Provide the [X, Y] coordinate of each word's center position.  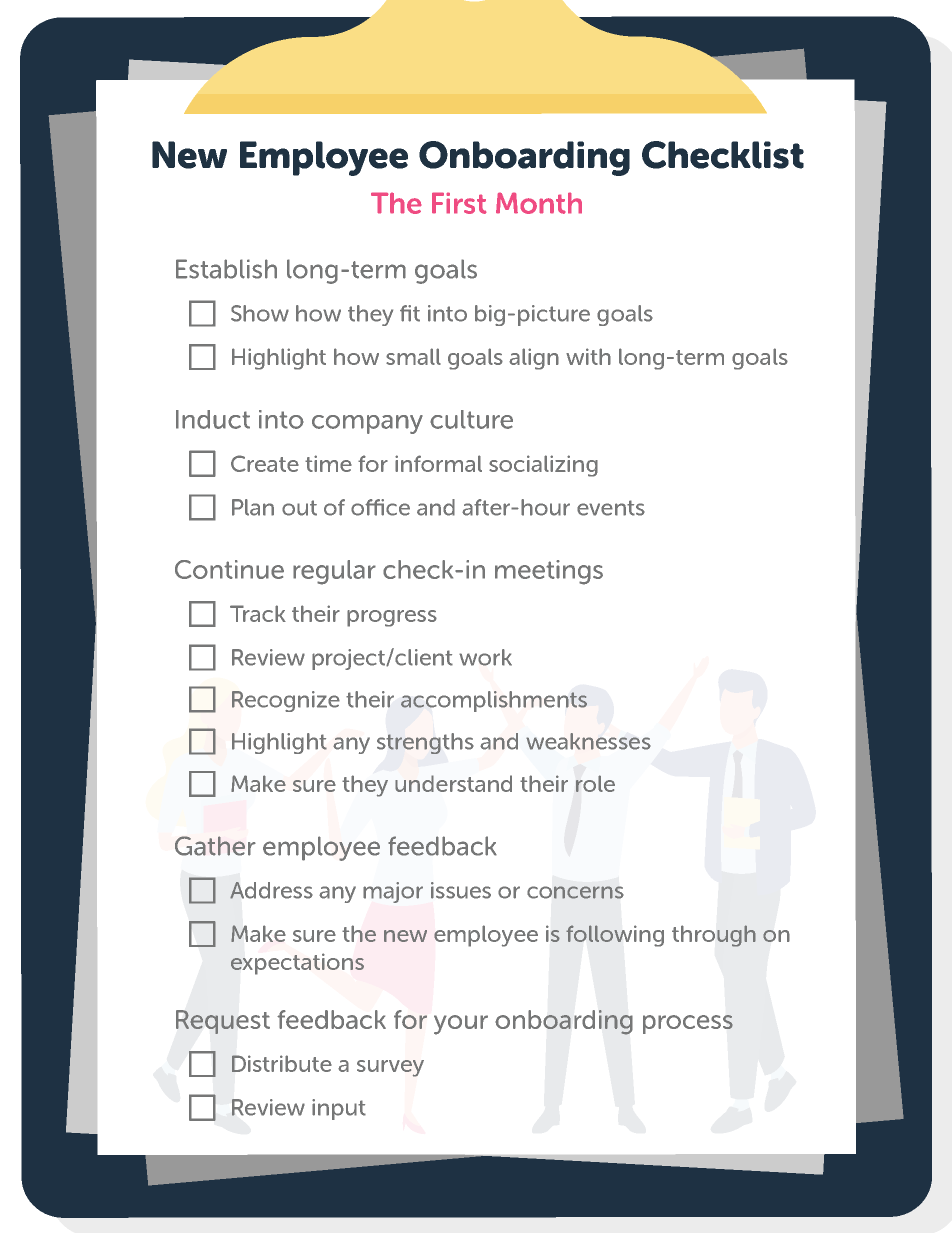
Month [539, 203]
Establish [226, 269]
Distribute [282, 1063]
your [461, 1025]
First [459, 203]
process [688, 1024]
